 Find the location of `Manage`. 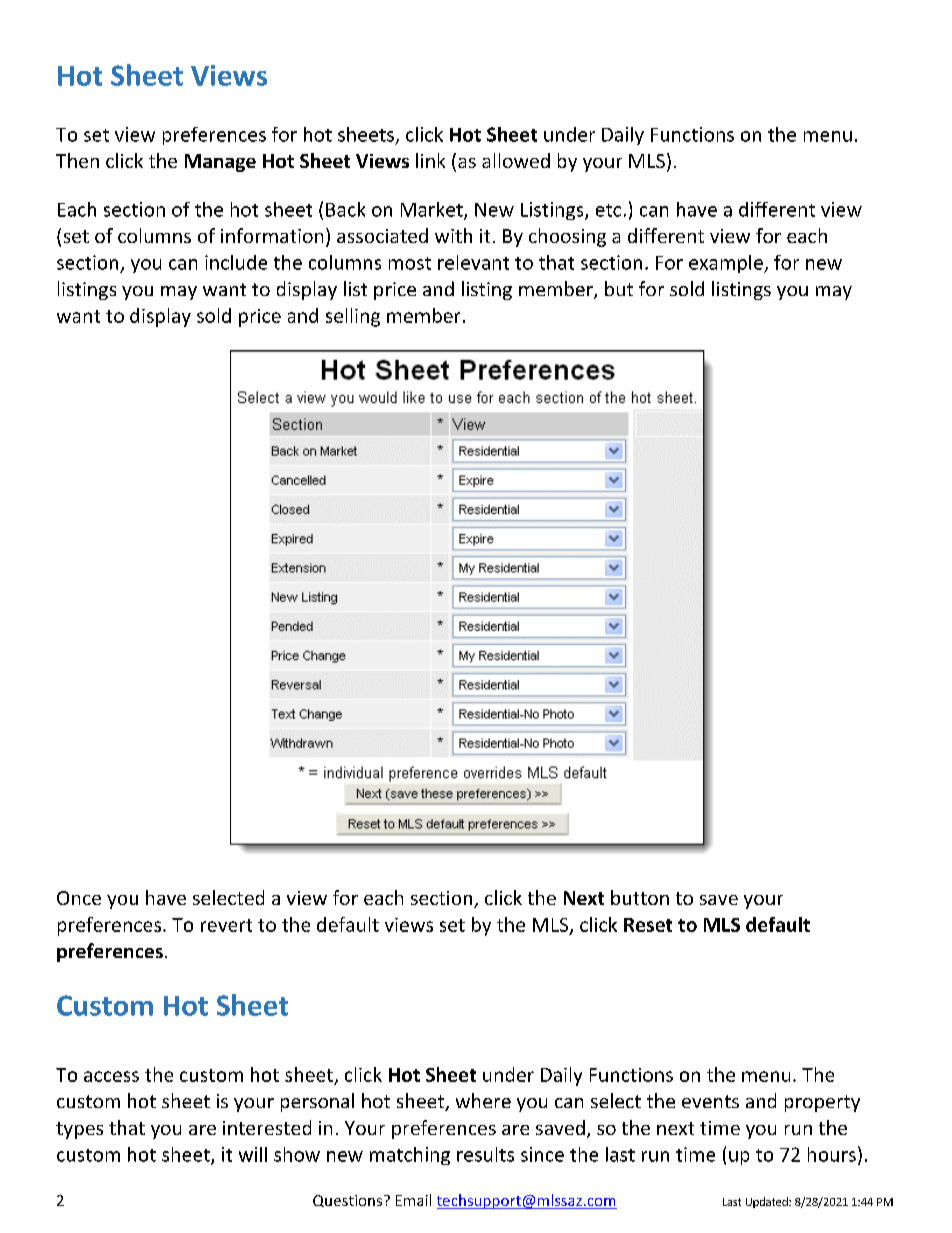

Manage is located at coordinates (220, 163).
